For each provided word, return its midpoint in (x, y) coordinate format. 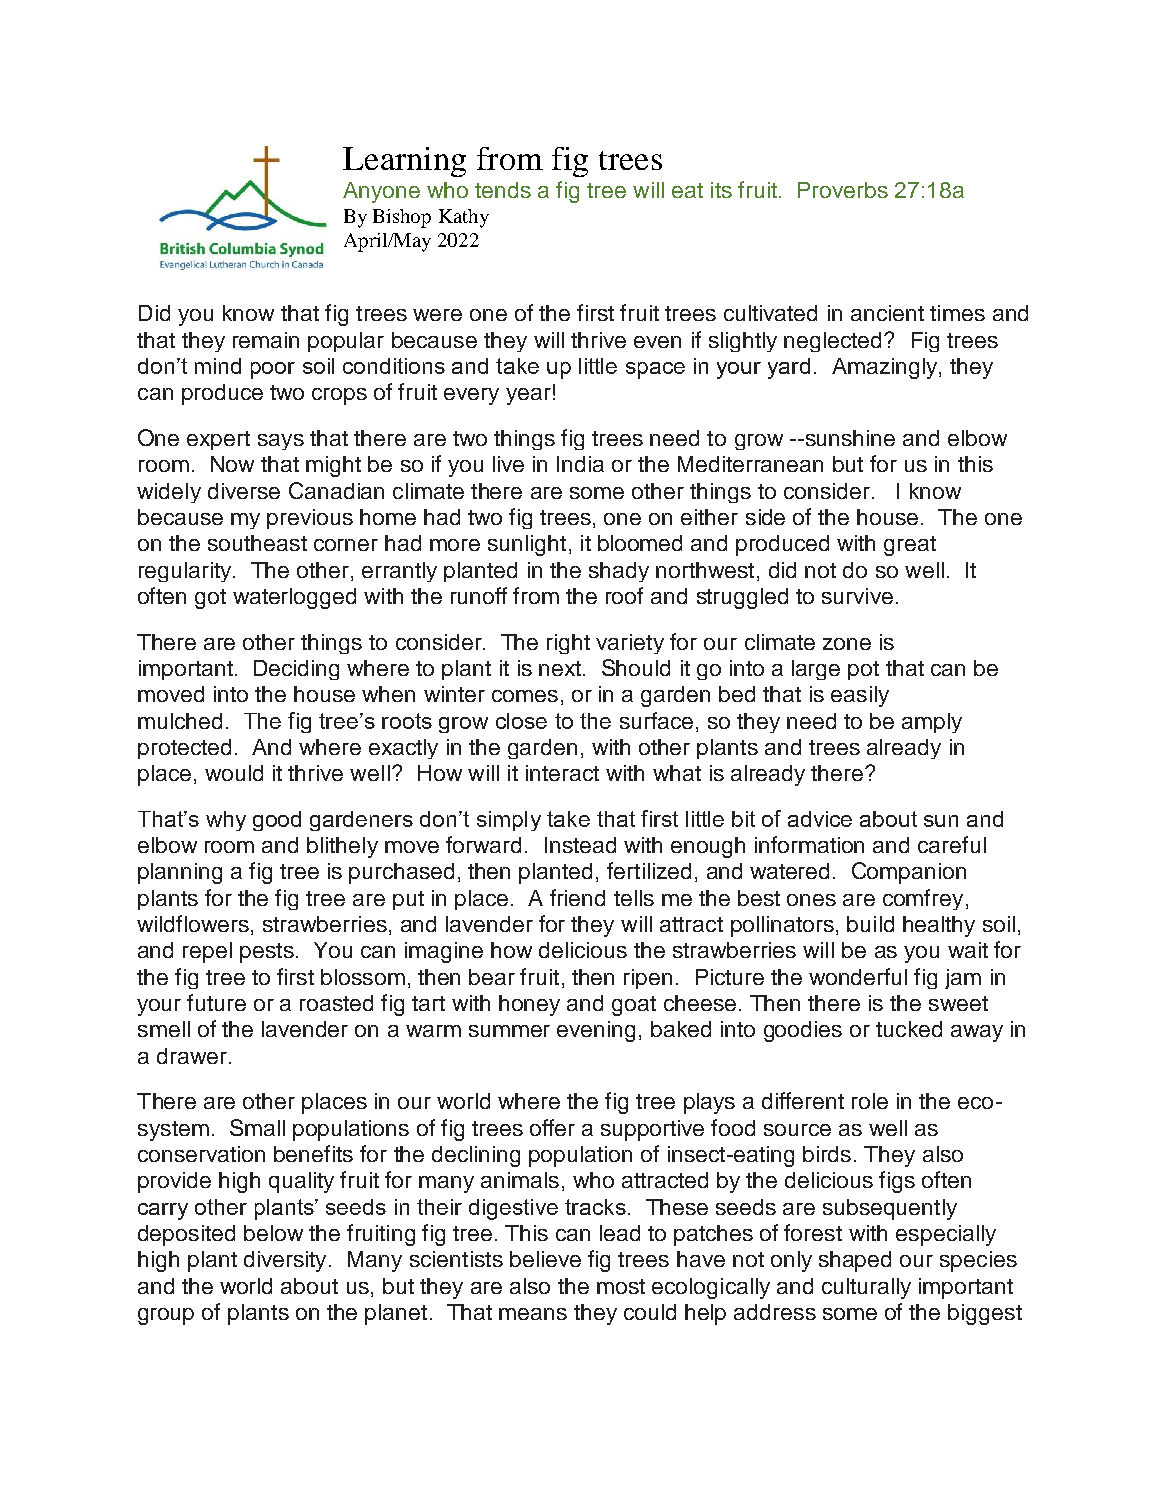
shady (619, 572)
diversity (285, 1261)
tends (503, 190)
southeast (257, 543)
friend (577, 897)
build (870, 924)
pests (267, 953)
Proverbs (843, 190)
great (910, 546)
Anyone (381, 192)
